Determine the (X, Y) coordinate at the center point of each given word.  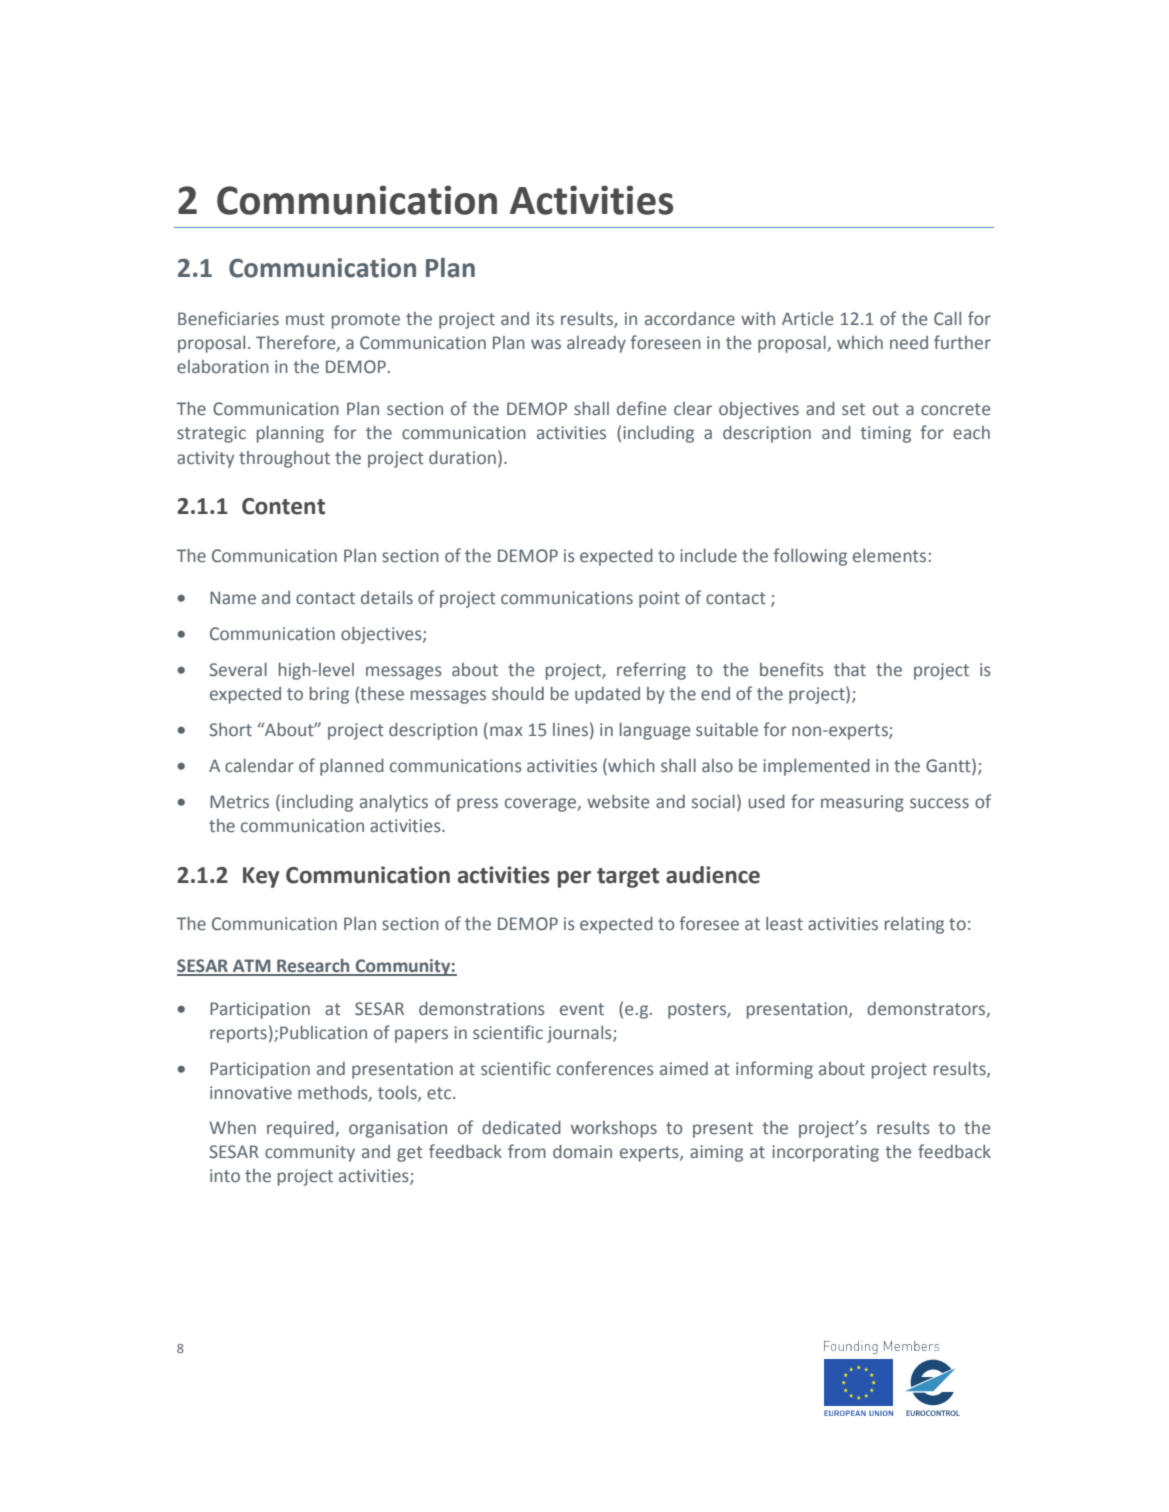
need (909, 343)
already (596, 344)
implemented (816, 767)
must (305, 319)
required (301, 1129)
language (655, 731)
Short (230, 730)
